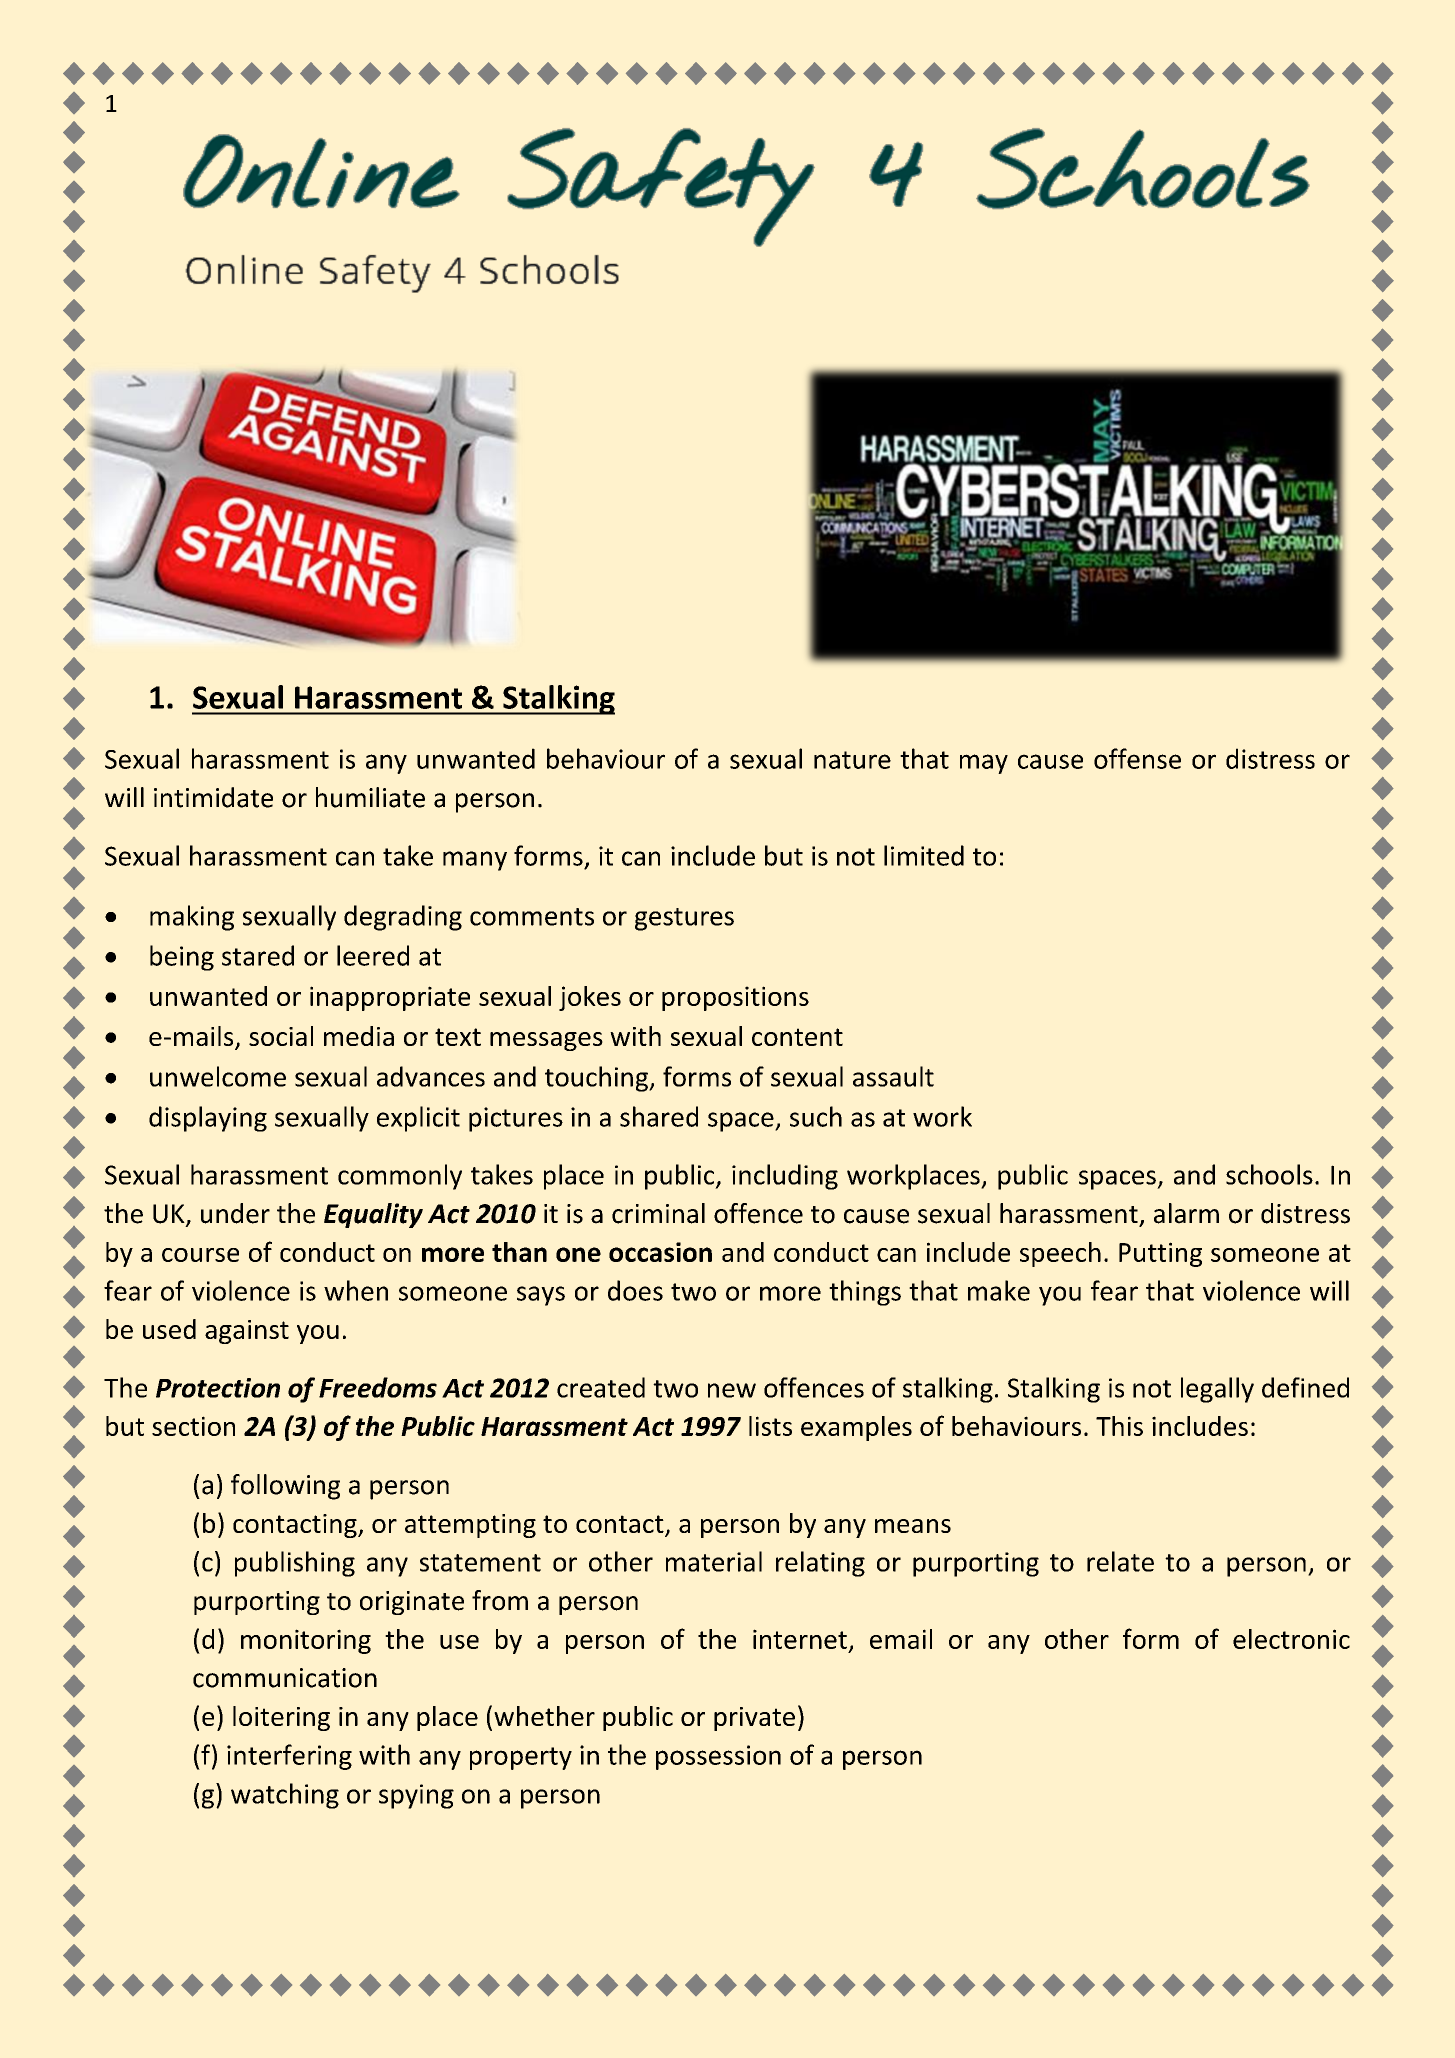  What do you see at coordinates (370, 797) in the screenshot?
I see `humiliate` at bounding box center [370, 797].
